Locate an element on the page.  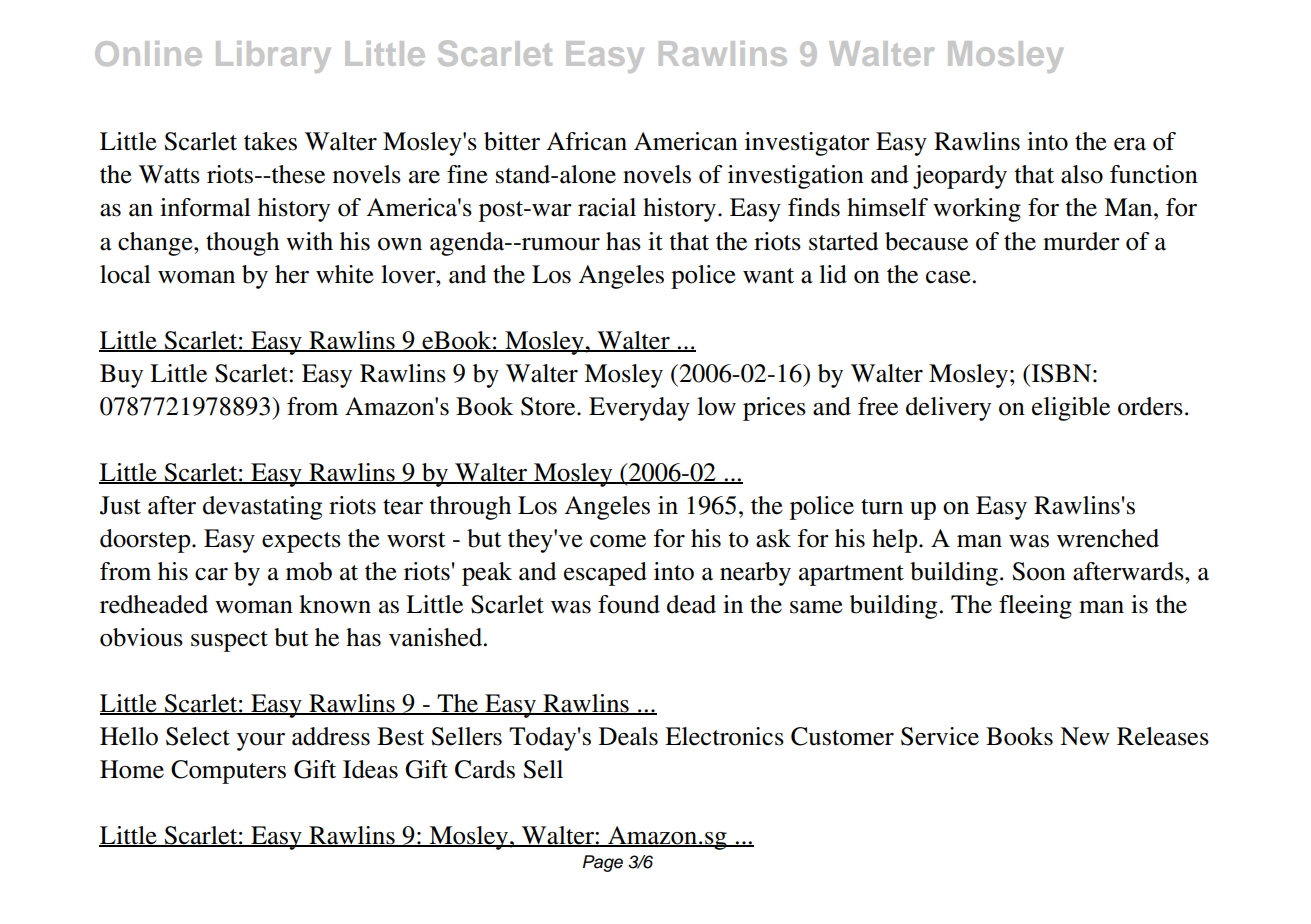
fleeing is located at coordinates (1035, 607).
